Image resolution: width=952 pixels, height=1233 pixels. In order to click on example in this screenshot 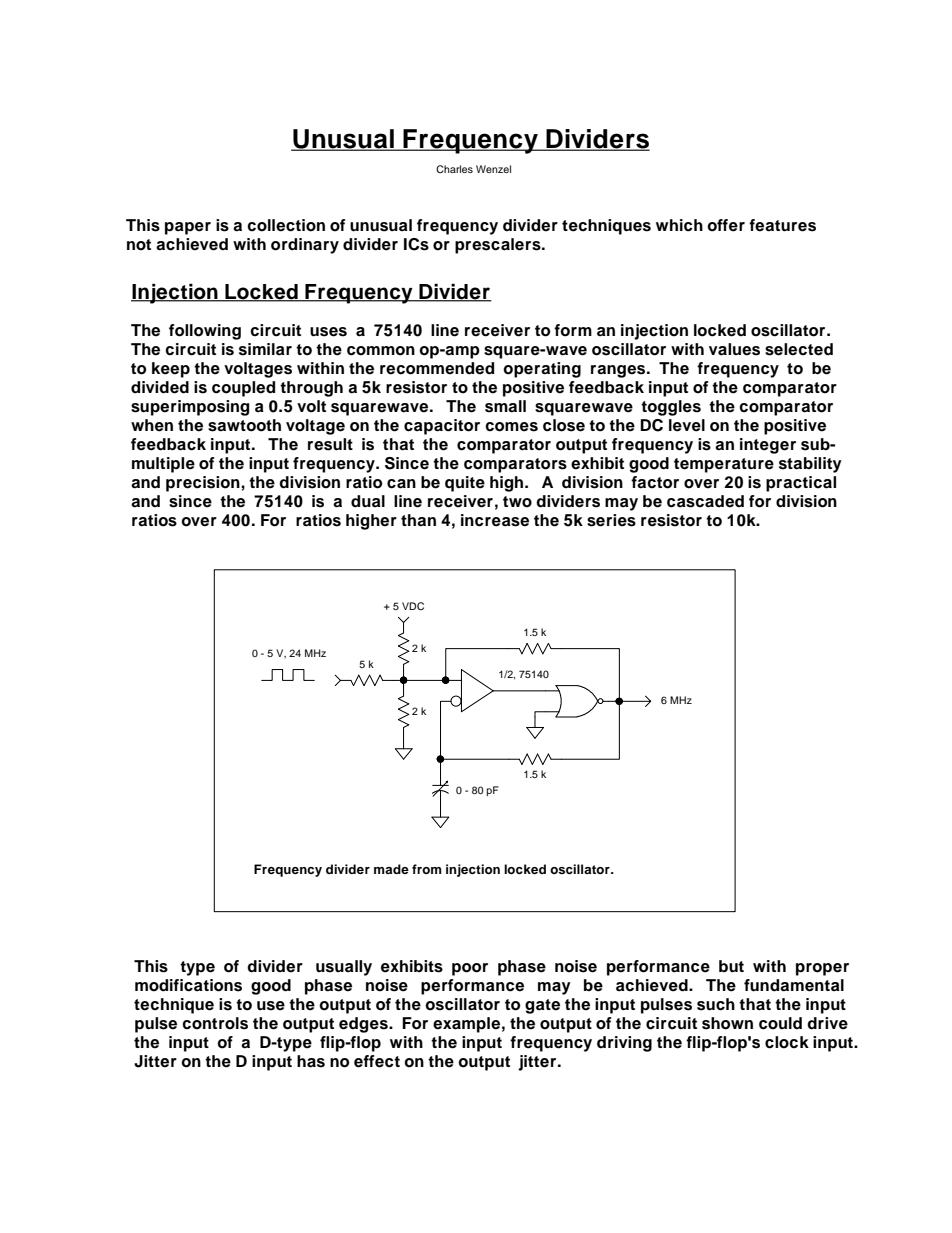, I will do `click(466, 1025)`.
